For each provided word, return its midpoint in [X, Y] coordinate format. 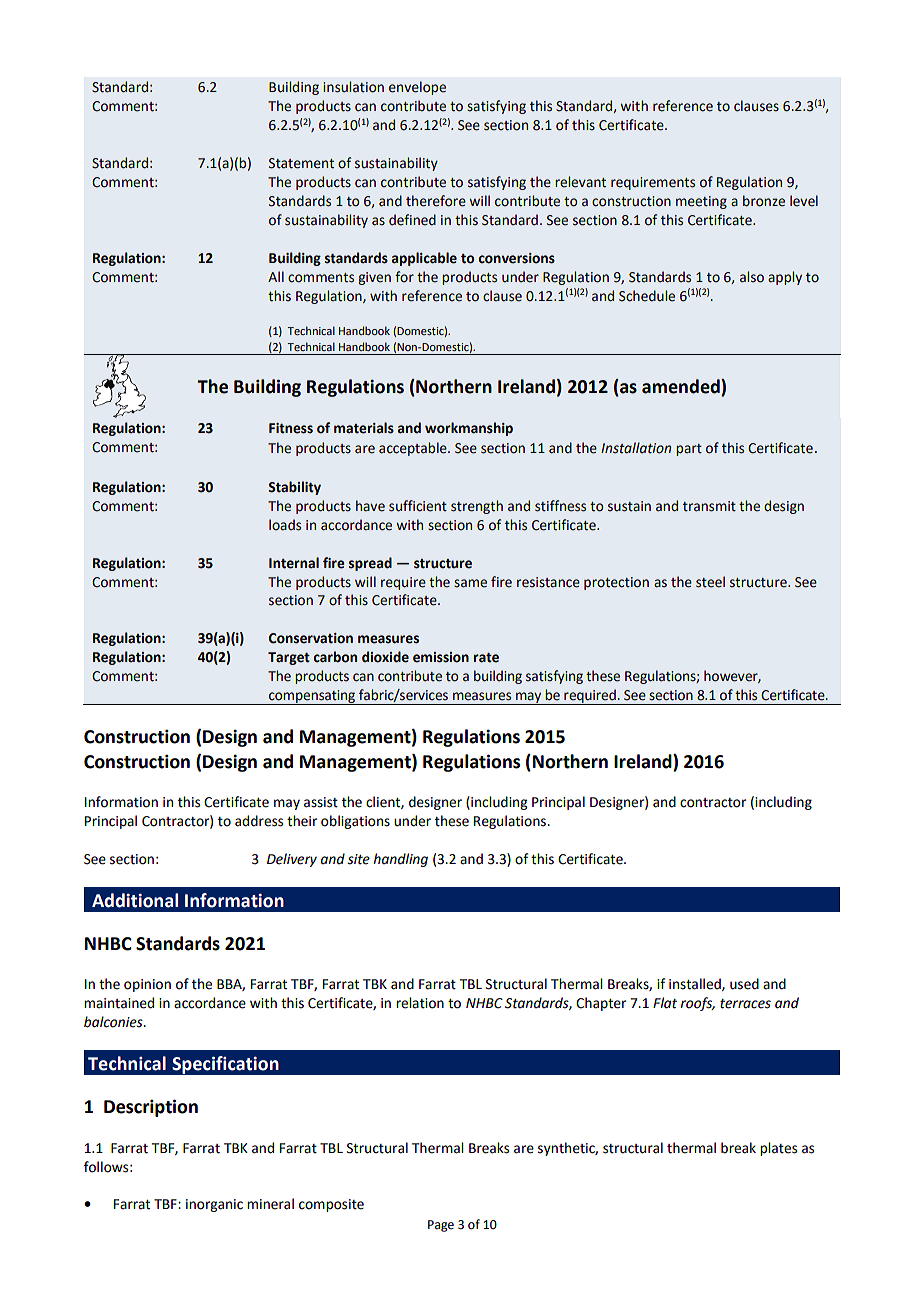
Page [441, 1226]
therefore [436, 201]
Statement [301, 163]
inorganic [214, 1205]
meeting [701, 202]
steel [710, 582]
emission [441, 657]
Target [289, 658]
